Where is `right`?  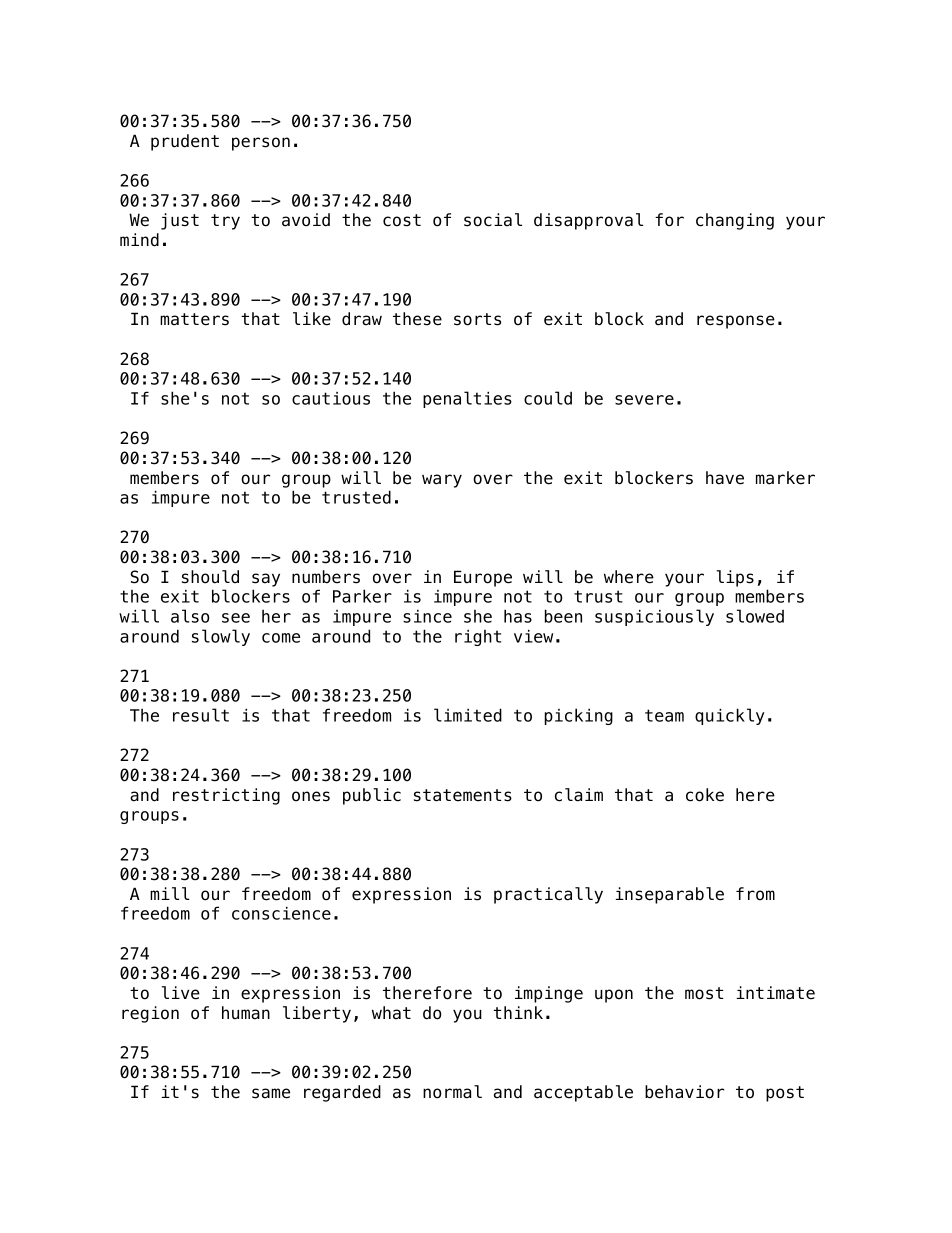 right is located at coordinates (478, 638).
